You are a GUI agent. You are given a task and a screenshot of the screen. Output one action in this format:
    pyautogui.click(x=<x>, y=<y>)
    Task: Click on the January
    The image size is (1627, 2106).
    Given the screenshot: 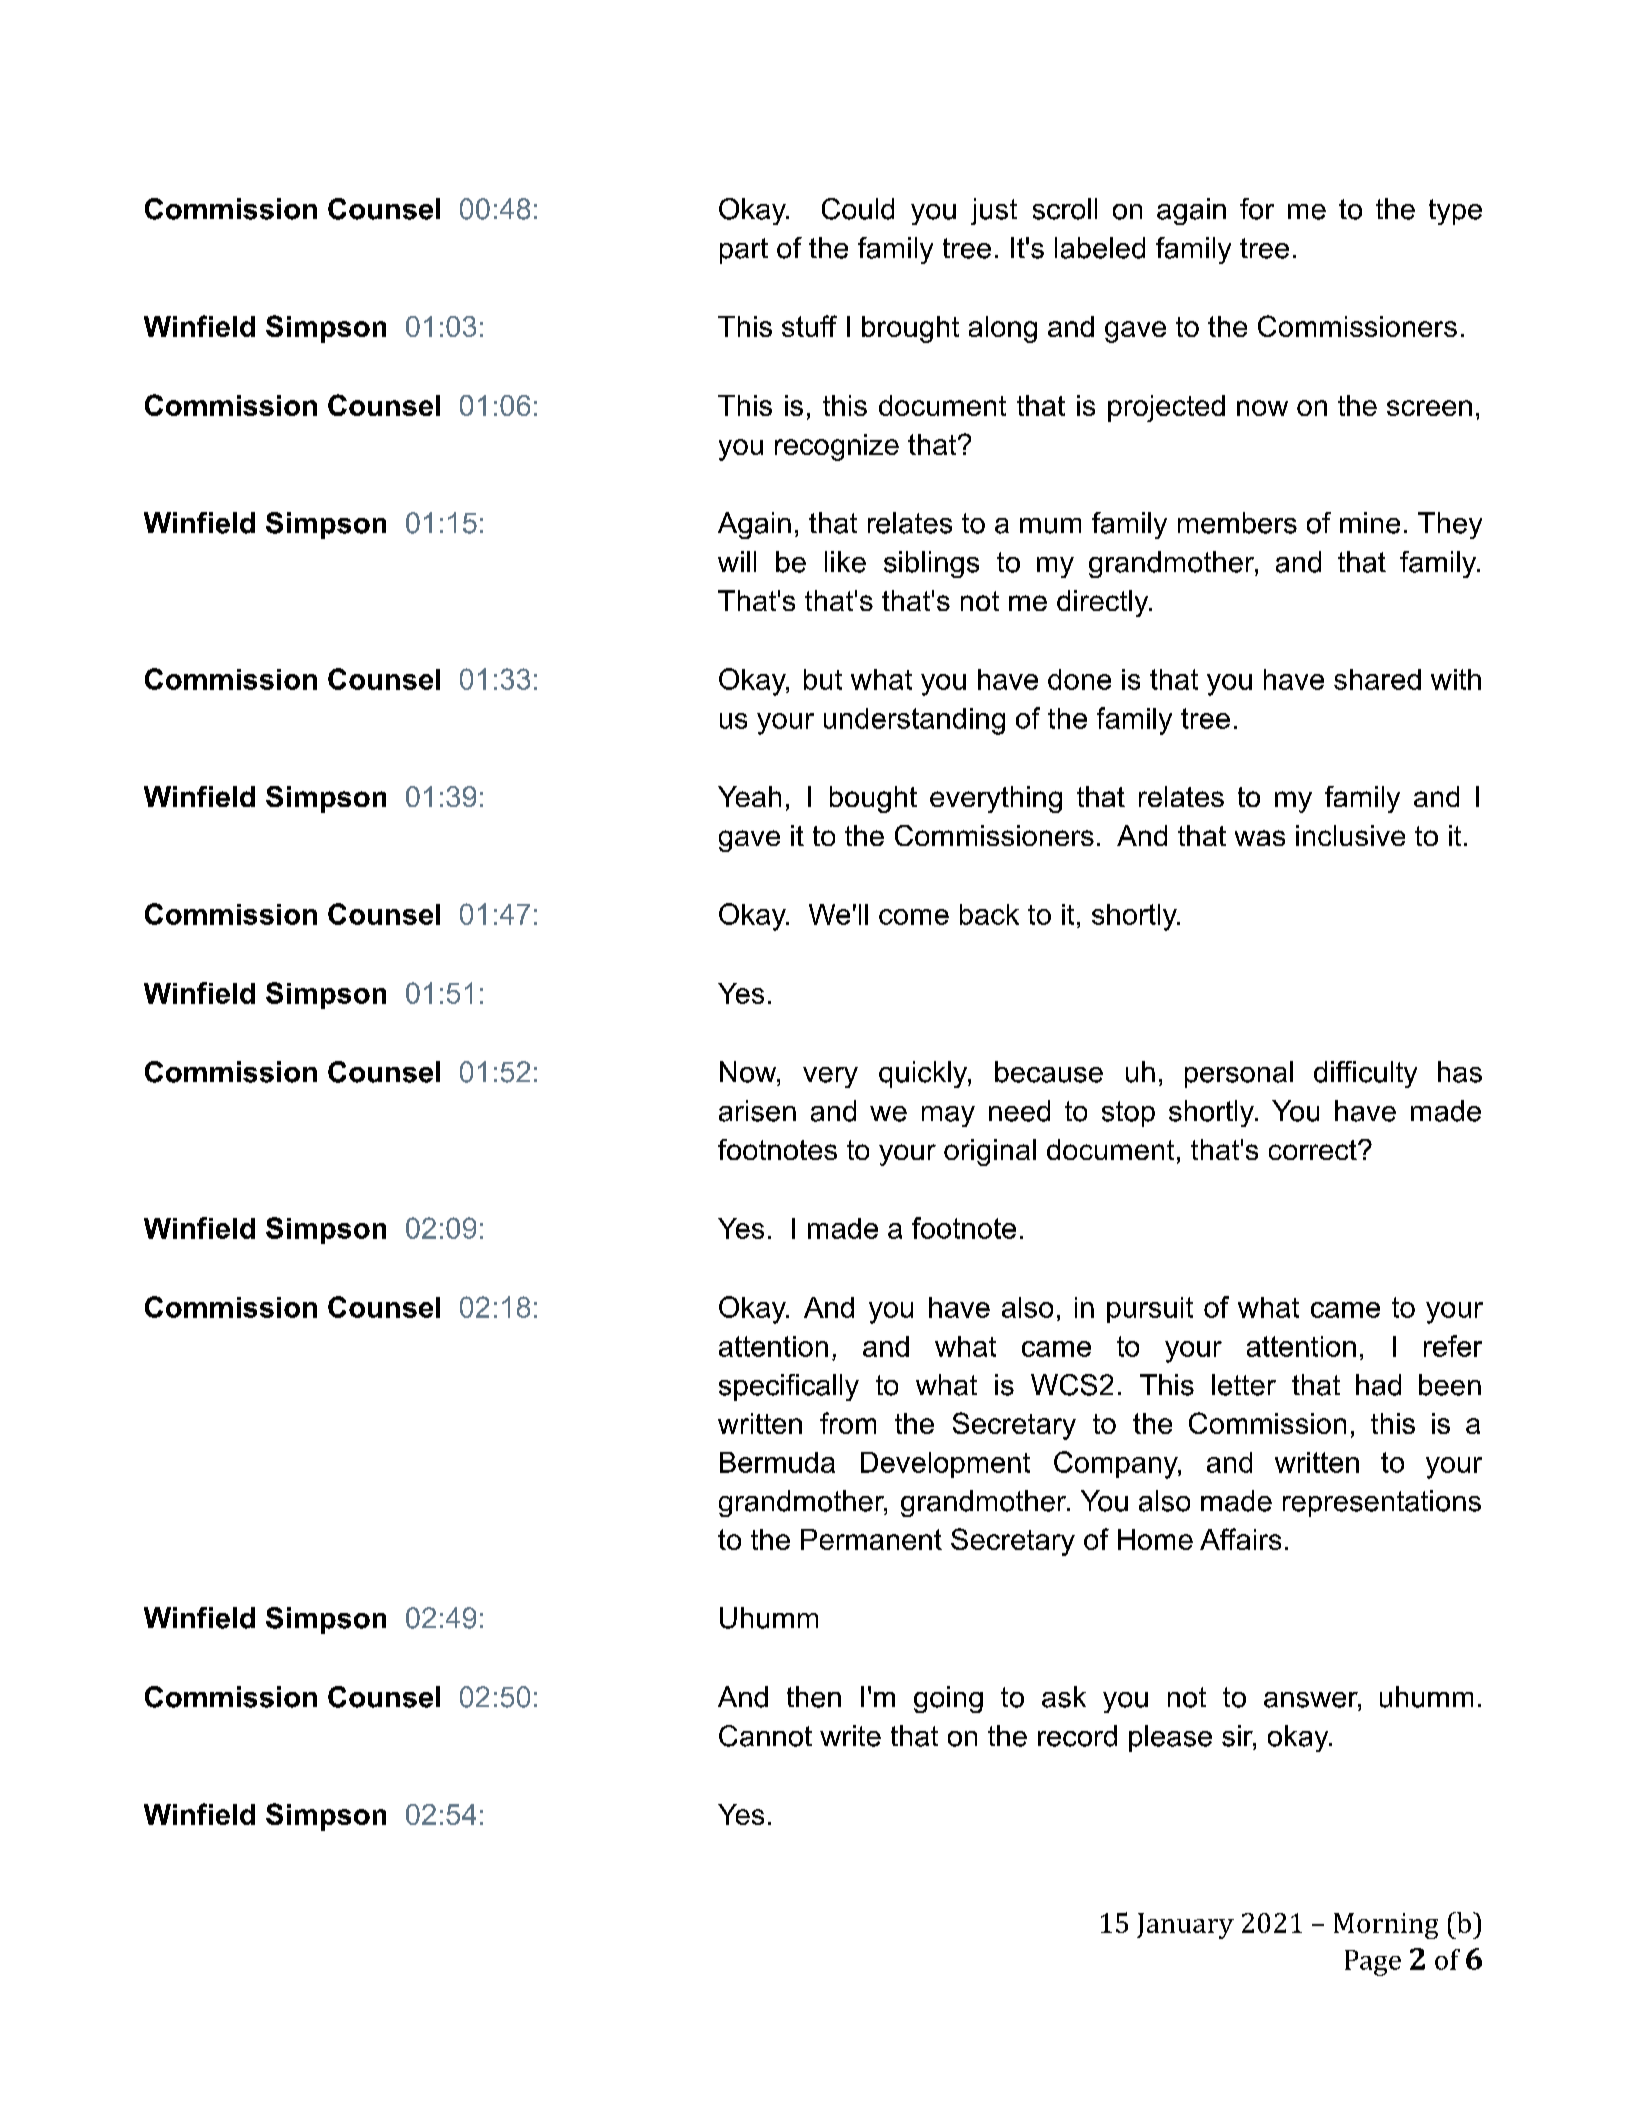 What is the action you would take?
    pyautogui.click(x=1185, y=1926)
